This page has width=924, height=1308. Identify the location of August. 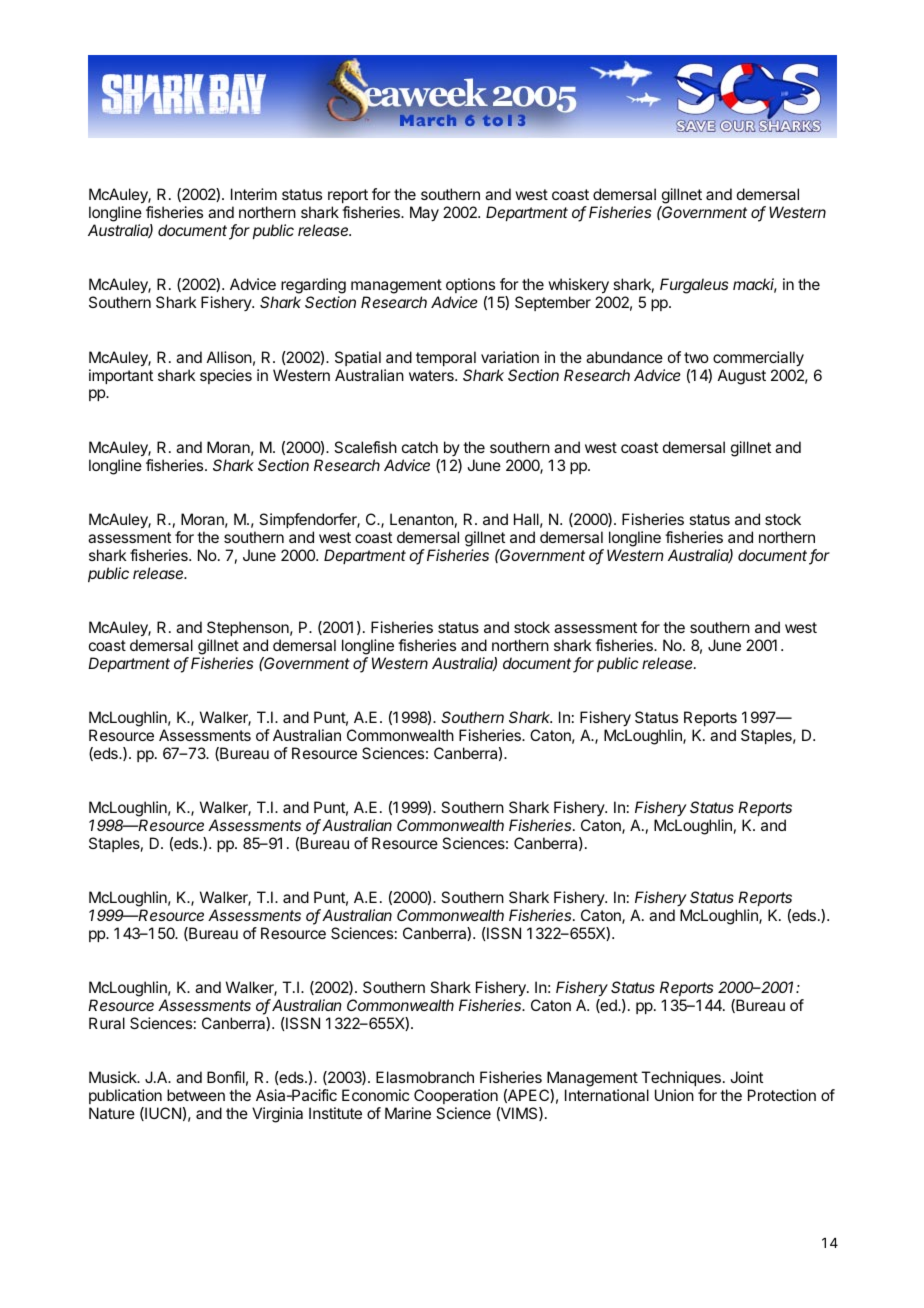
(742, 377).
